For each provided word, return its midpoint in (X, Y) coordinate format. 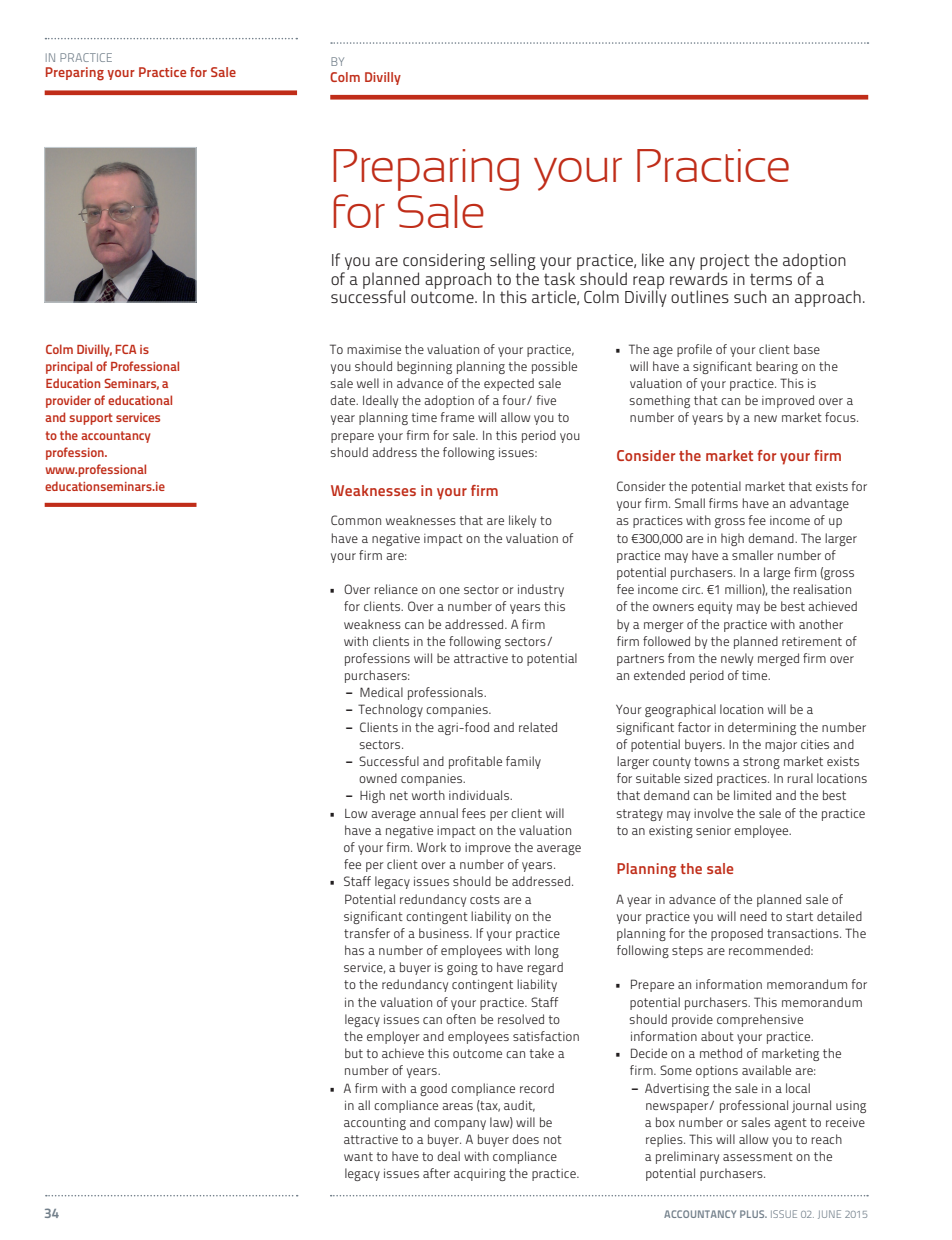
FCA (125, 349)
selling (513, 261)
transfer (367, 933)
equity (715, 608)
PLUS (753, 1214)
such (750, 296)
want (358, 1156)
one (449, 590)
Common (356, 520)
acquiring (480, 1175)
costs (485, 899)
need (753, 916)
